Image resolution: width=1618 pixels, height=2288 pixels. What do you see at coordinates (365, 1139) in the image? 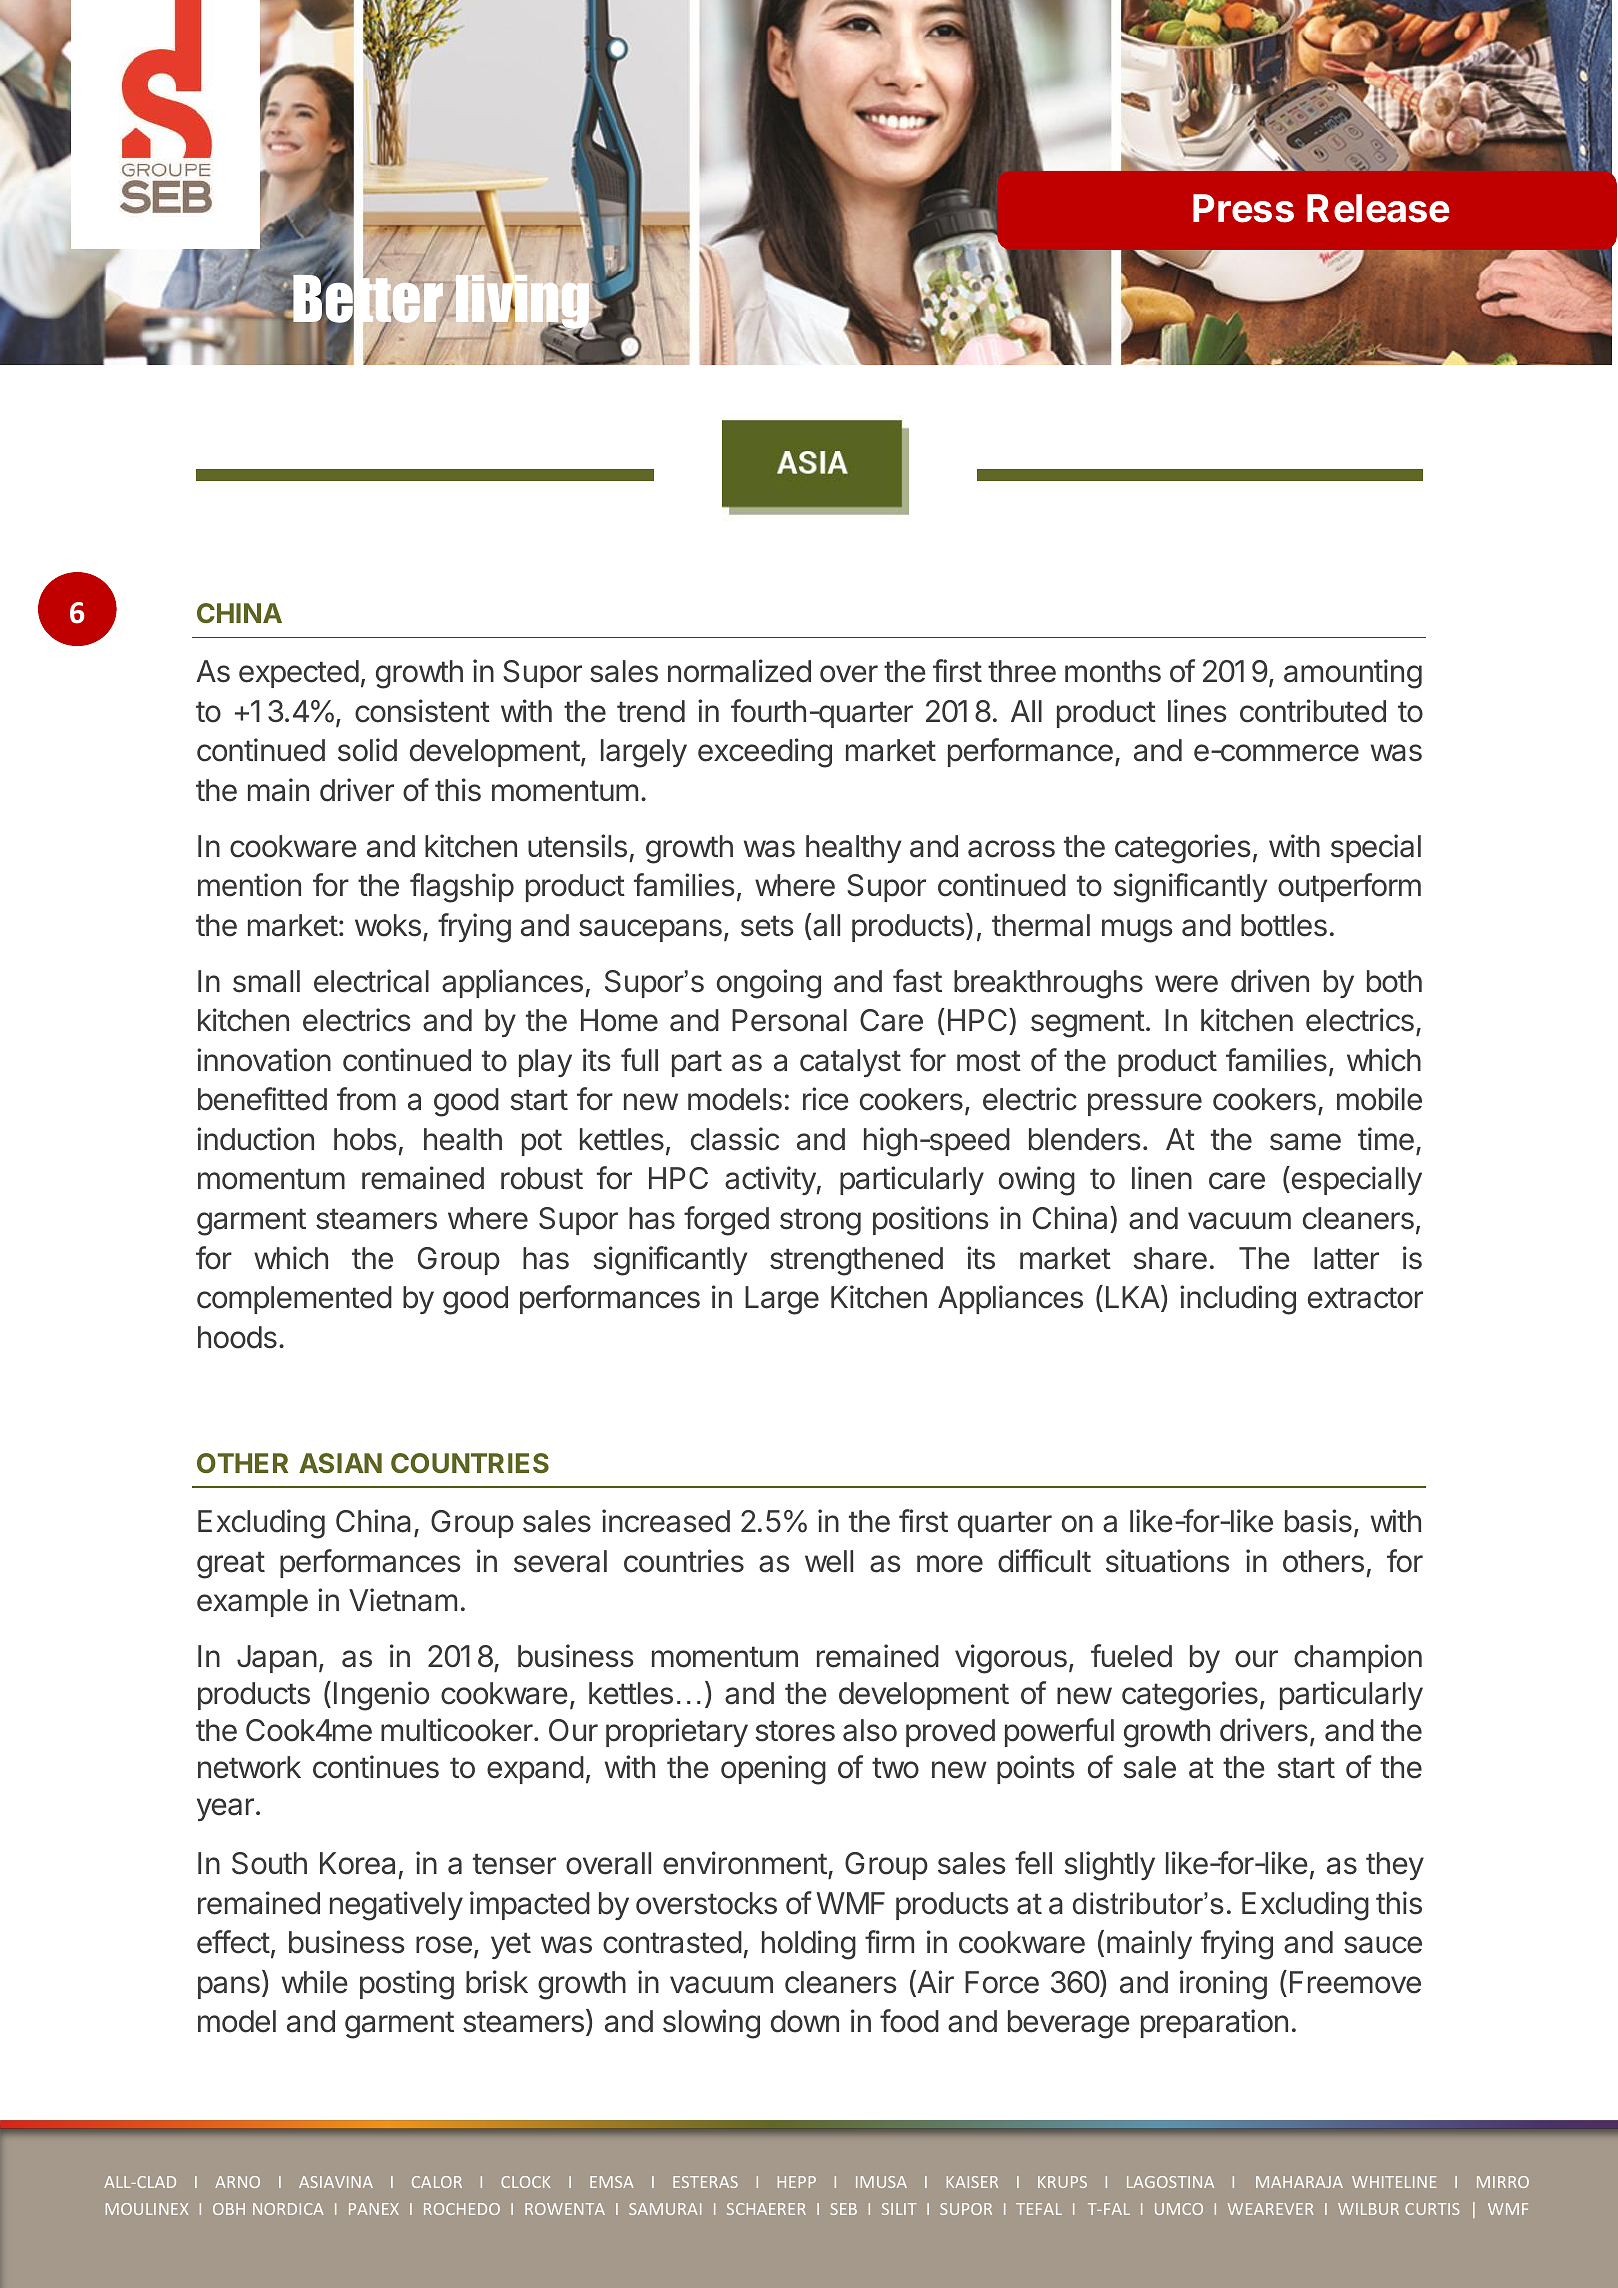
I see `hobs` at bounding box center [365, 1139].
